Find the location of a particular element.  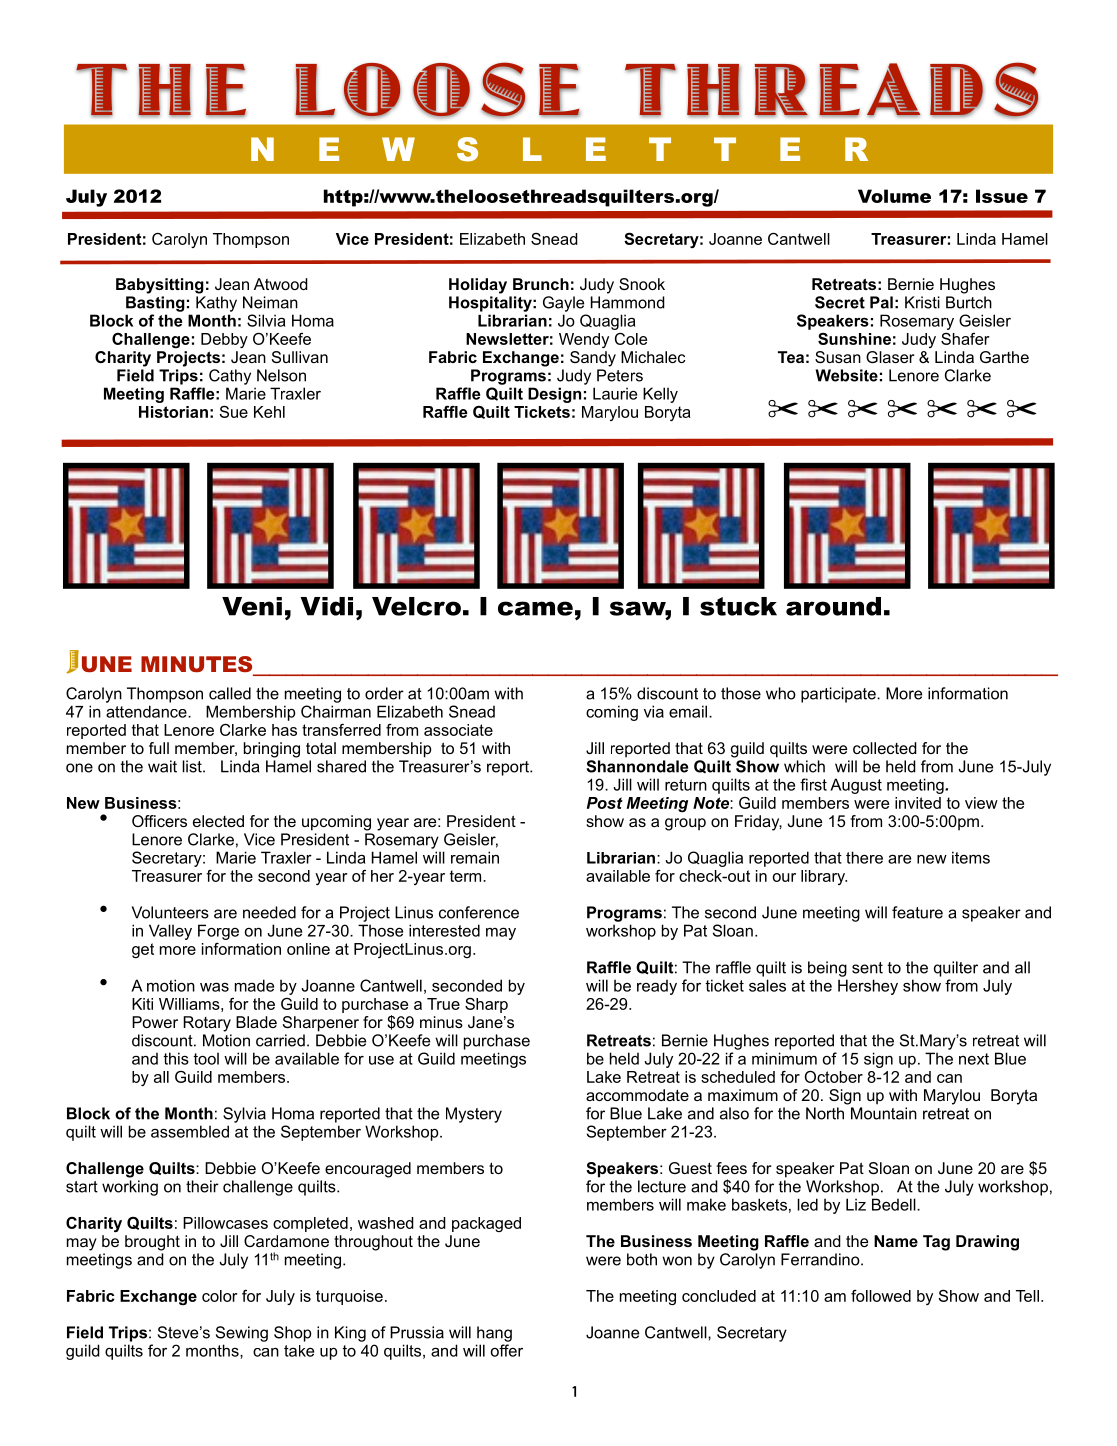

Volume is located at coordinates (894, 196).
